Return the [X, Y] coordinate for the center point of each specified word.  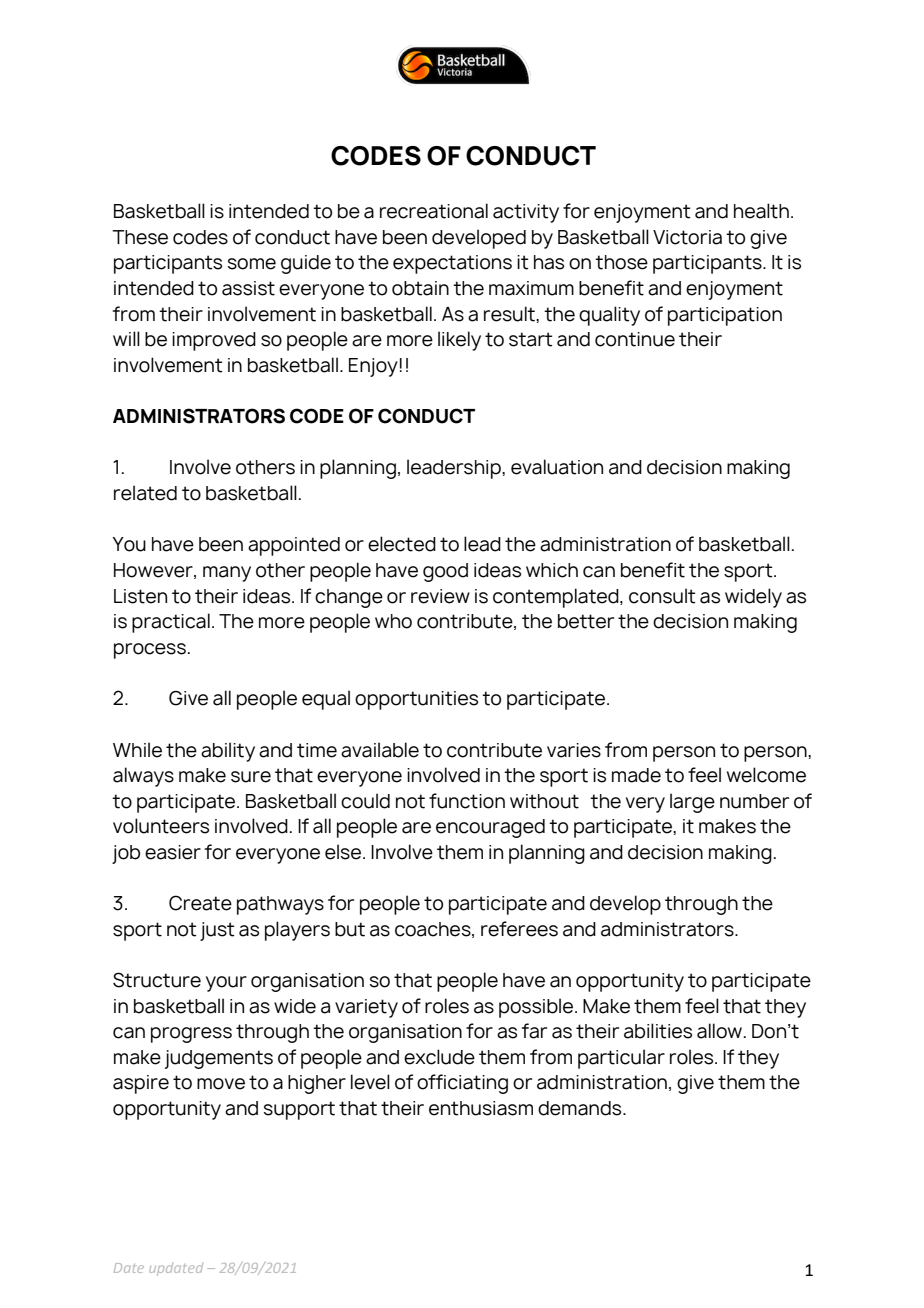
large [692, 803]
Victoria [687, 237]
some [252, 264]
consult [662, 596]
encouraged [490, 828]
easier [173, 852]
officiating [462, 1084]
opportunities [416, 700]
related [145, 493]
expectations [452, 264]
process [150, 651]
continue [635, 339]
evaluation [557, 467]
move [221, 1084]
